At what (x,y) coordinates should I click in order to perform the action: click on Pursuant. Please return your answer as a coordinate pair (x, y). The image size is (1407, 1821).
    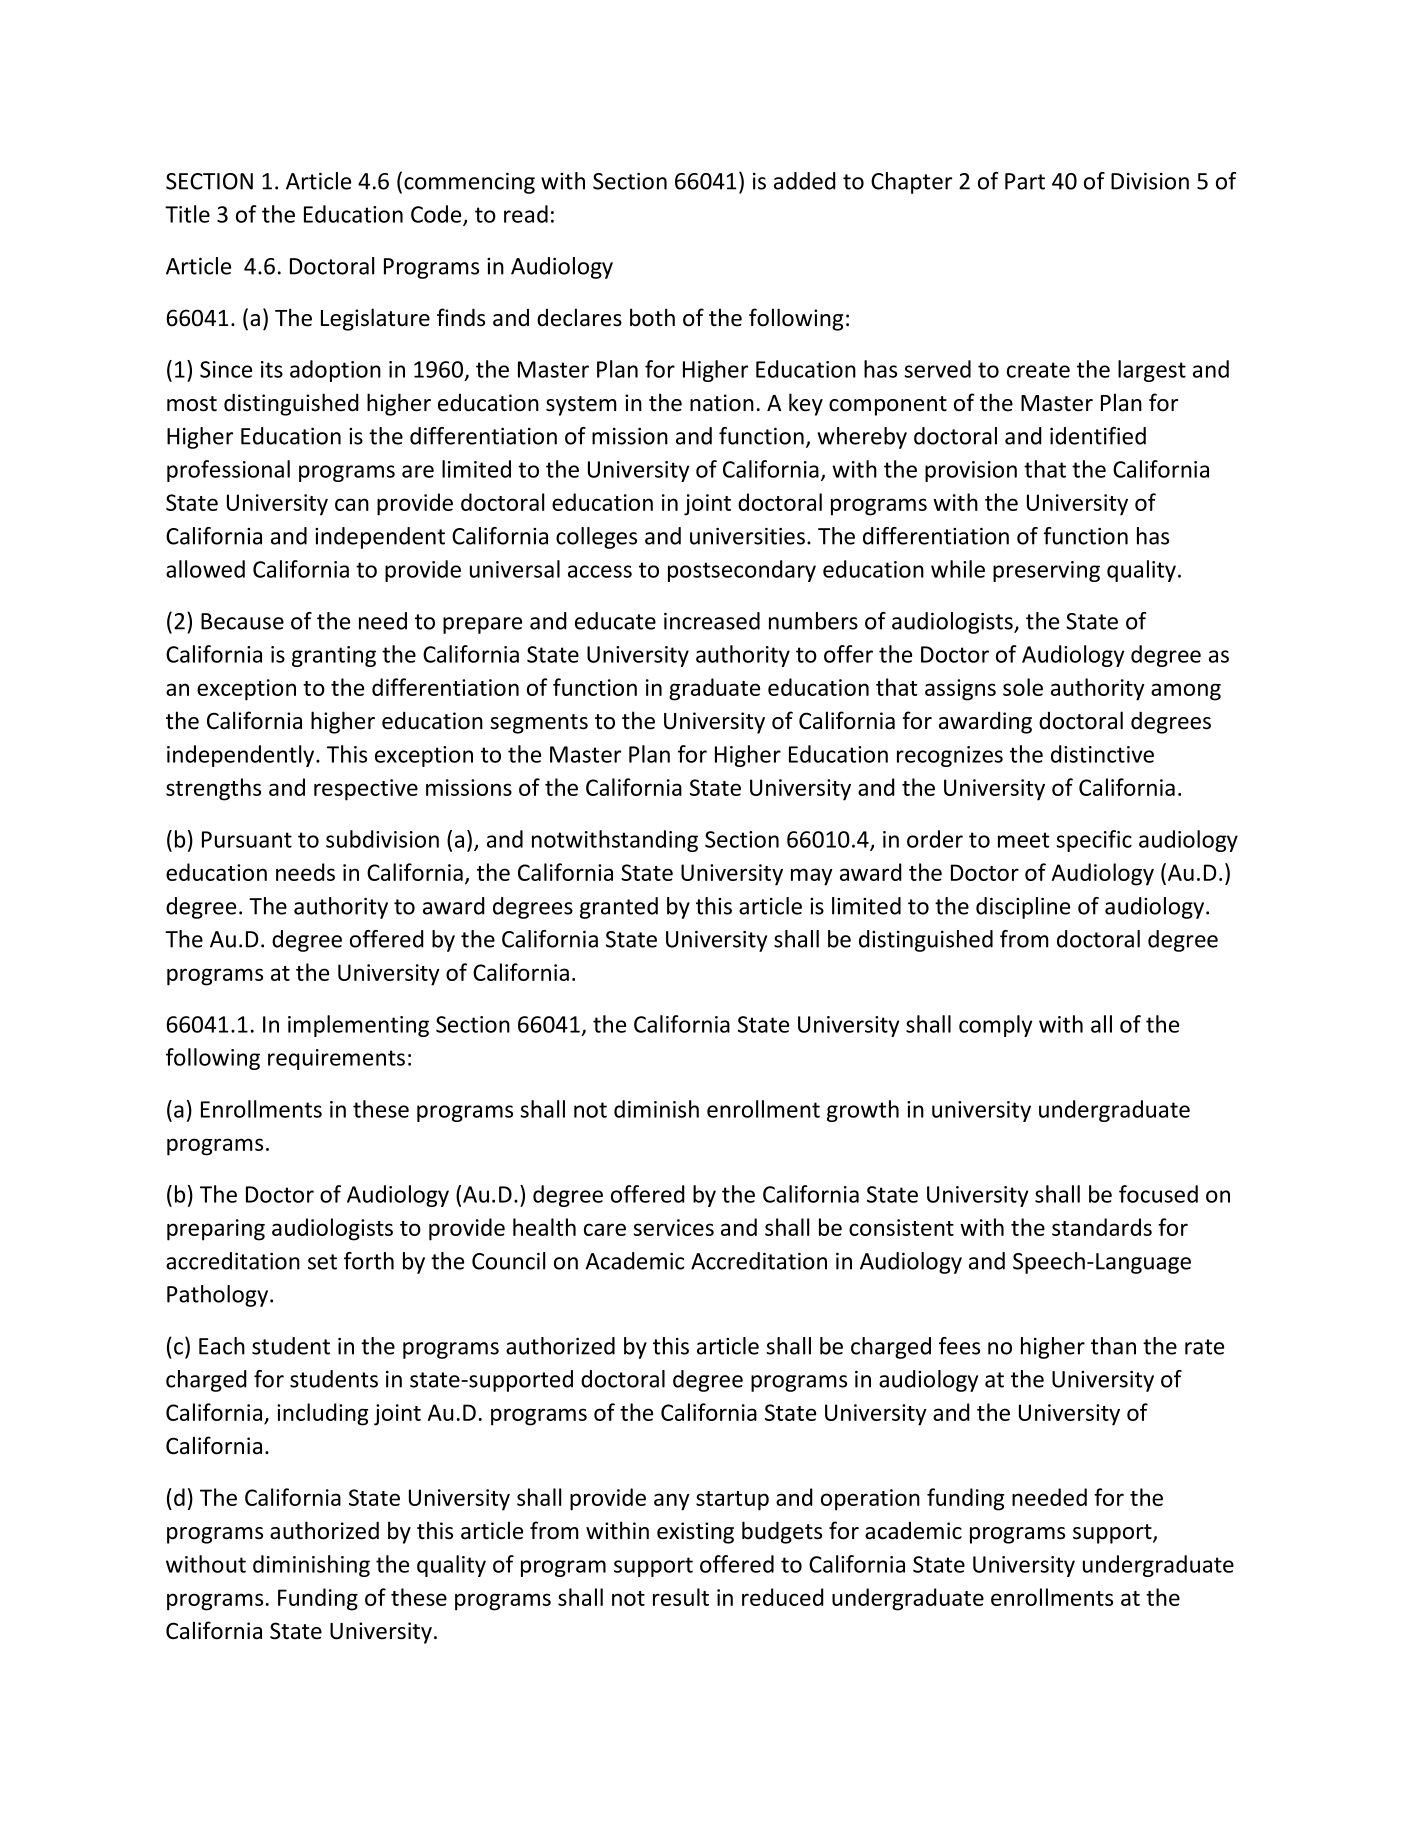
    Looking at the image, I should click on (247, 839).
